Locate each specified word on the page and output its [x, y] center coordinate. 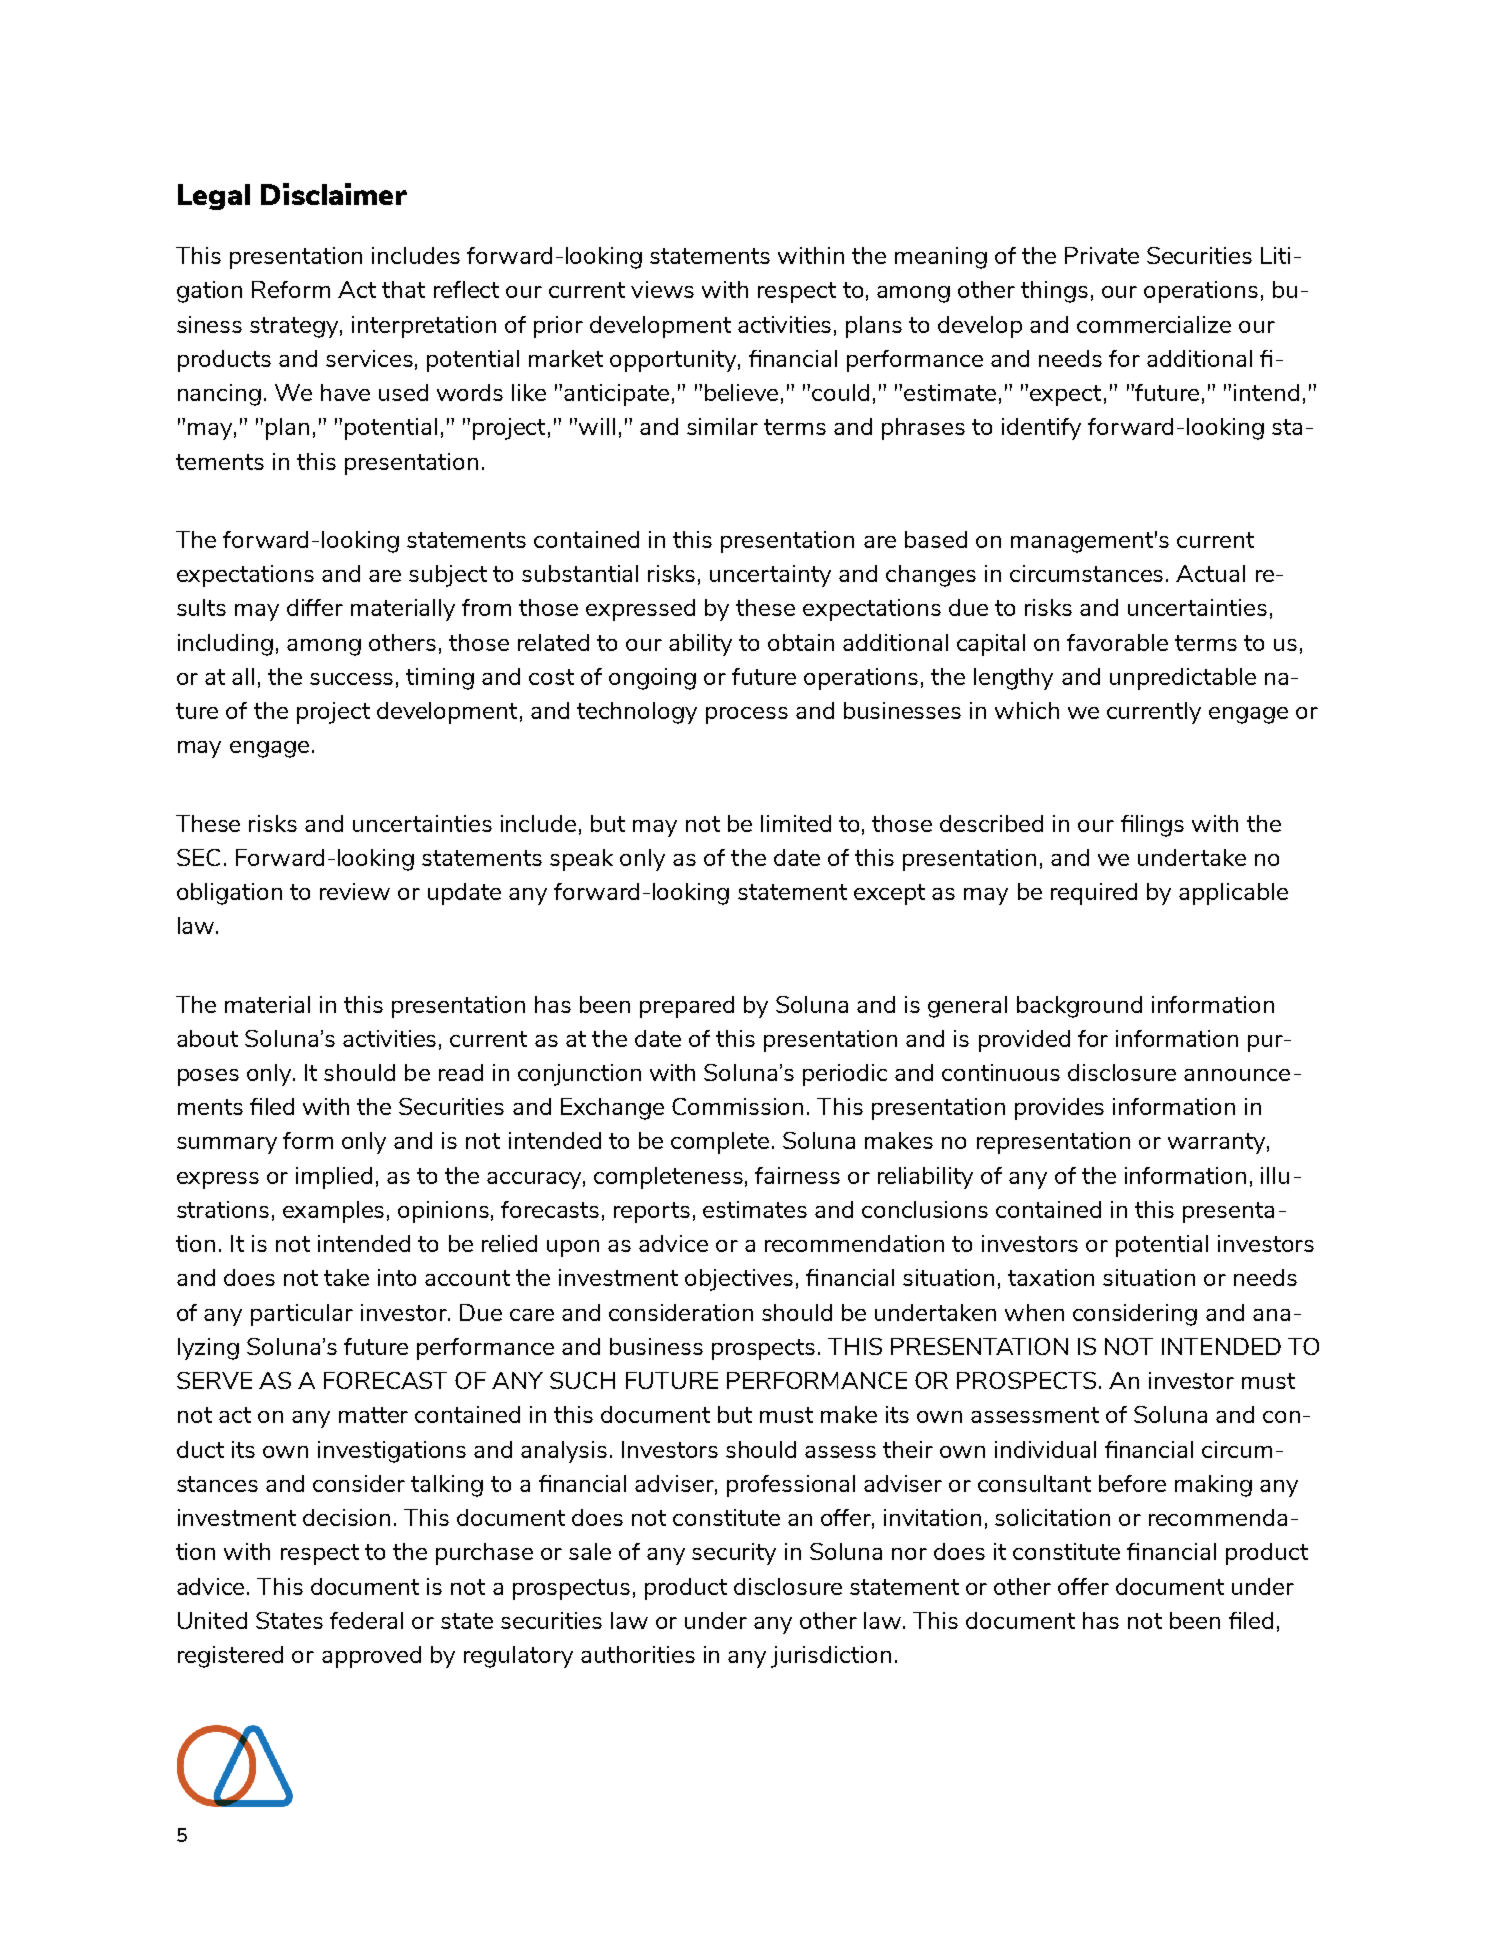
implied [334, 1178]
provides [1059, 1109]
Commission [737, 1106]
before [1132, 1483]
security [734, 1554]
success [351, 679]
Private [1102, 255]
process [747, 715]
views [662, 289]
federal [366, 1620]
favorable [1117, 642]
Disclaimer [334, 194]
